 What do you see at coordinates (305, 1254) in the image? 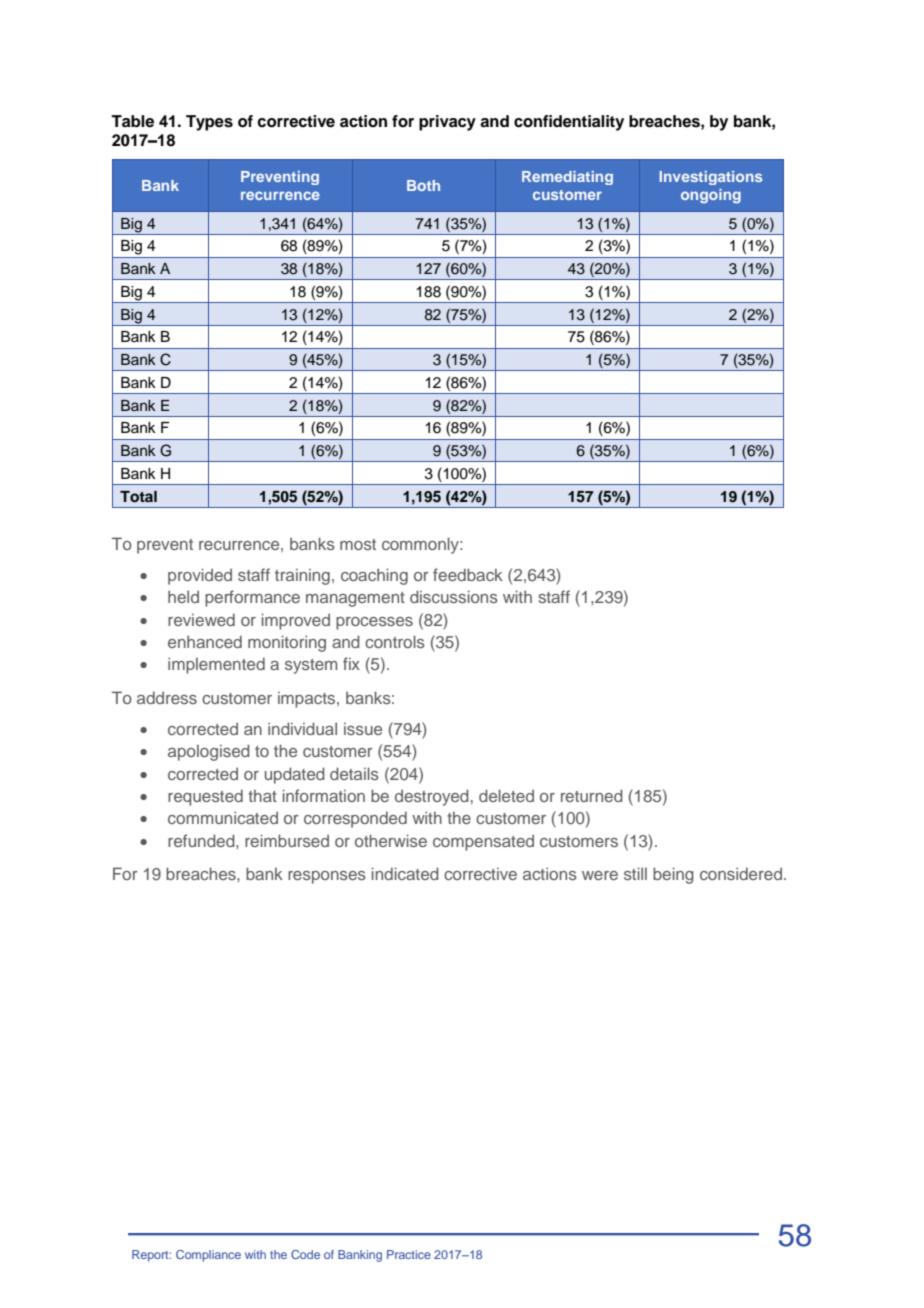
I see `Code` at bounding box center [305, 1254].
